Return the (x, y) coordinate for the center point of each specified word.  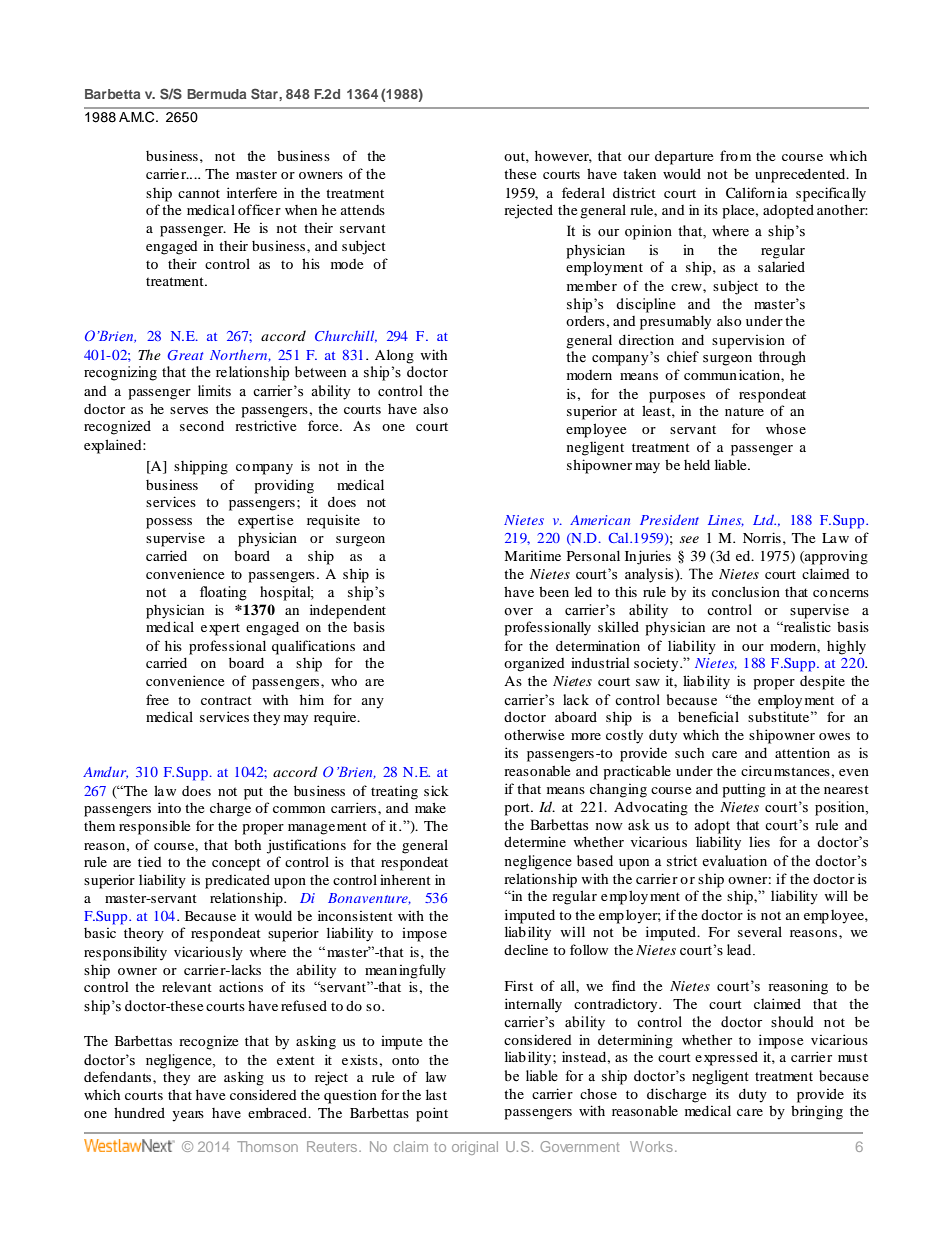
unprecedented (801, 175)
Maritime (533, 555)
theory (144, 934)
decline (526, 949)
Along (394, 356)
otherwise (534, 734)
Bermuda (216, 94)
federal (583, 192)
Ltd (764, 520)
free (157, 699)
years (188, 1116)
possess (169, 523)
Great (186, 355)
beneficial (708, 716)
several (760, 931)
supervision (748, 341)
